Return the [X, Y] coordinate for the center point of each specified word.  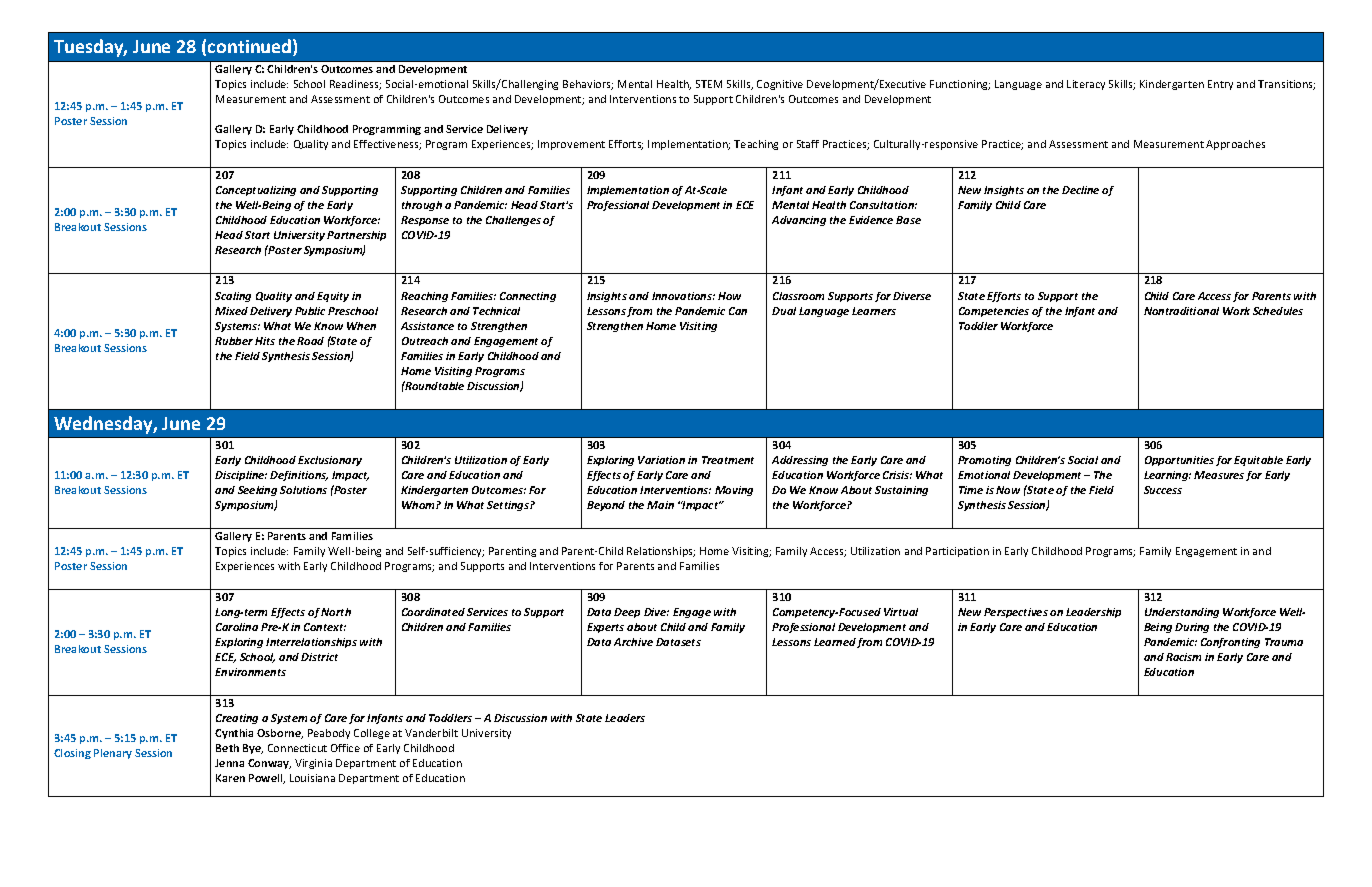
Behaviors [588, 85]
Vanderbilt [431, 733]
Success [1163, 490]
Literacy [1086, 85]
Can [738, 311]
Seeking [257, 491]
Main [660, 505]
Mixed [231, 311]
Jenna [229, 763]
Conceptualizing [256, 191]
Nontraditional [1181, 311]
